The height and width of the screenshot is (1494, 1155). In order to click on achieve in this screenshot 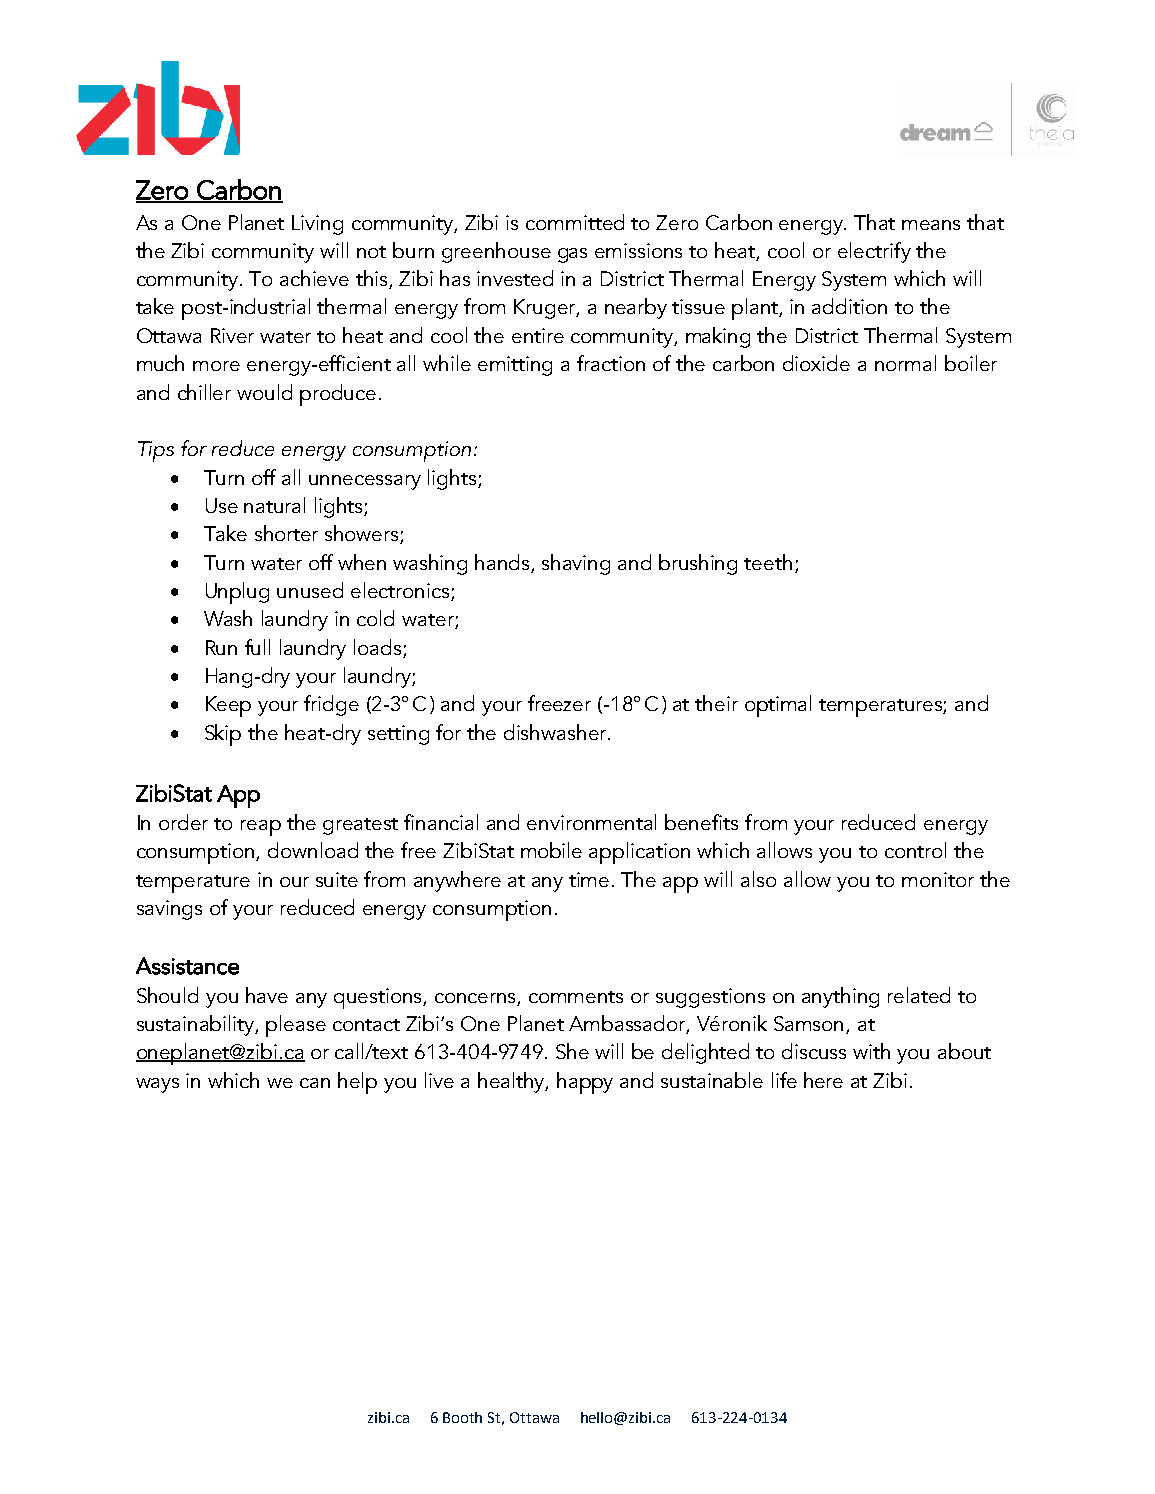, I will do `click(314, 278)`.
